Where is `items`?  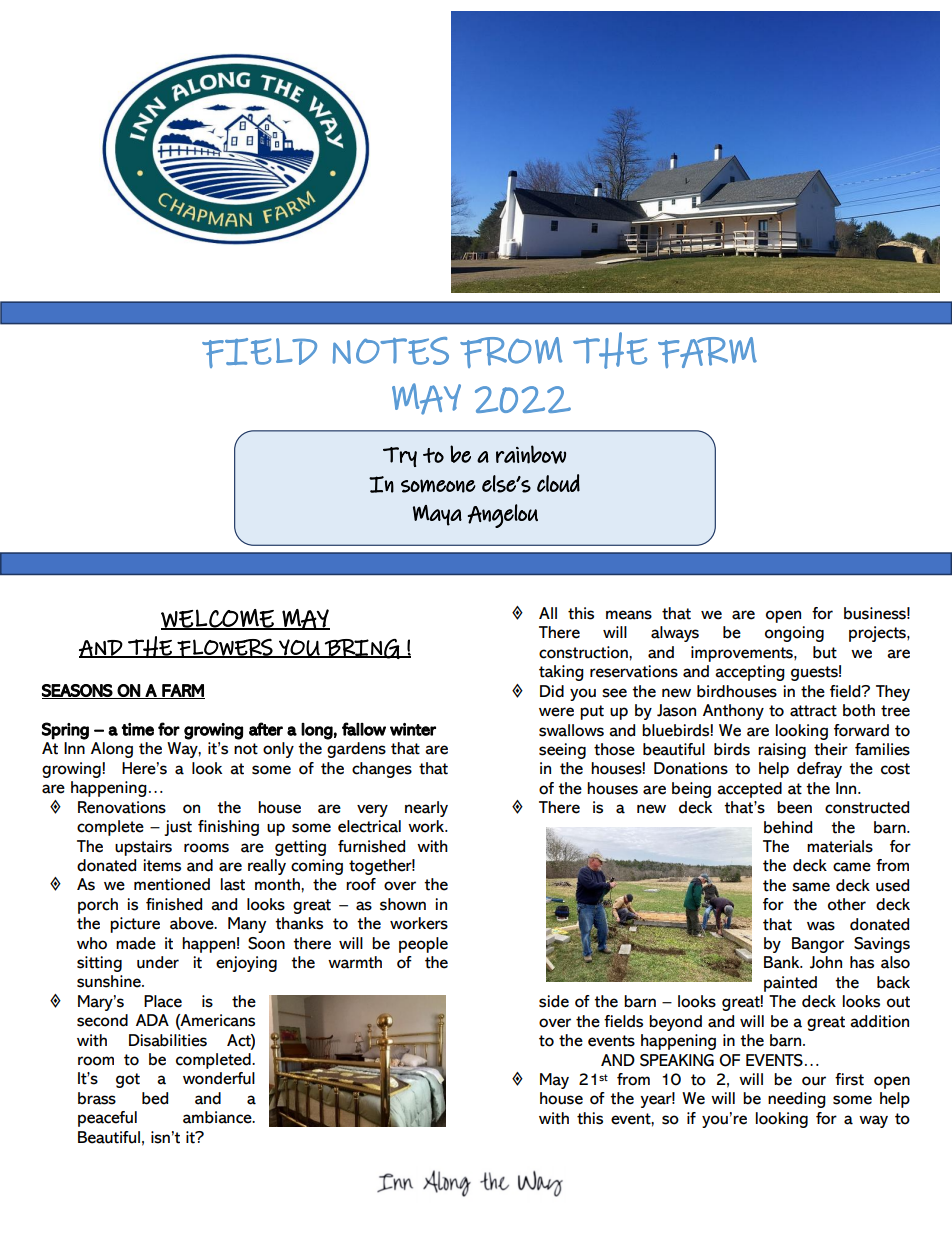 items is located at coordinates (162, 865).
